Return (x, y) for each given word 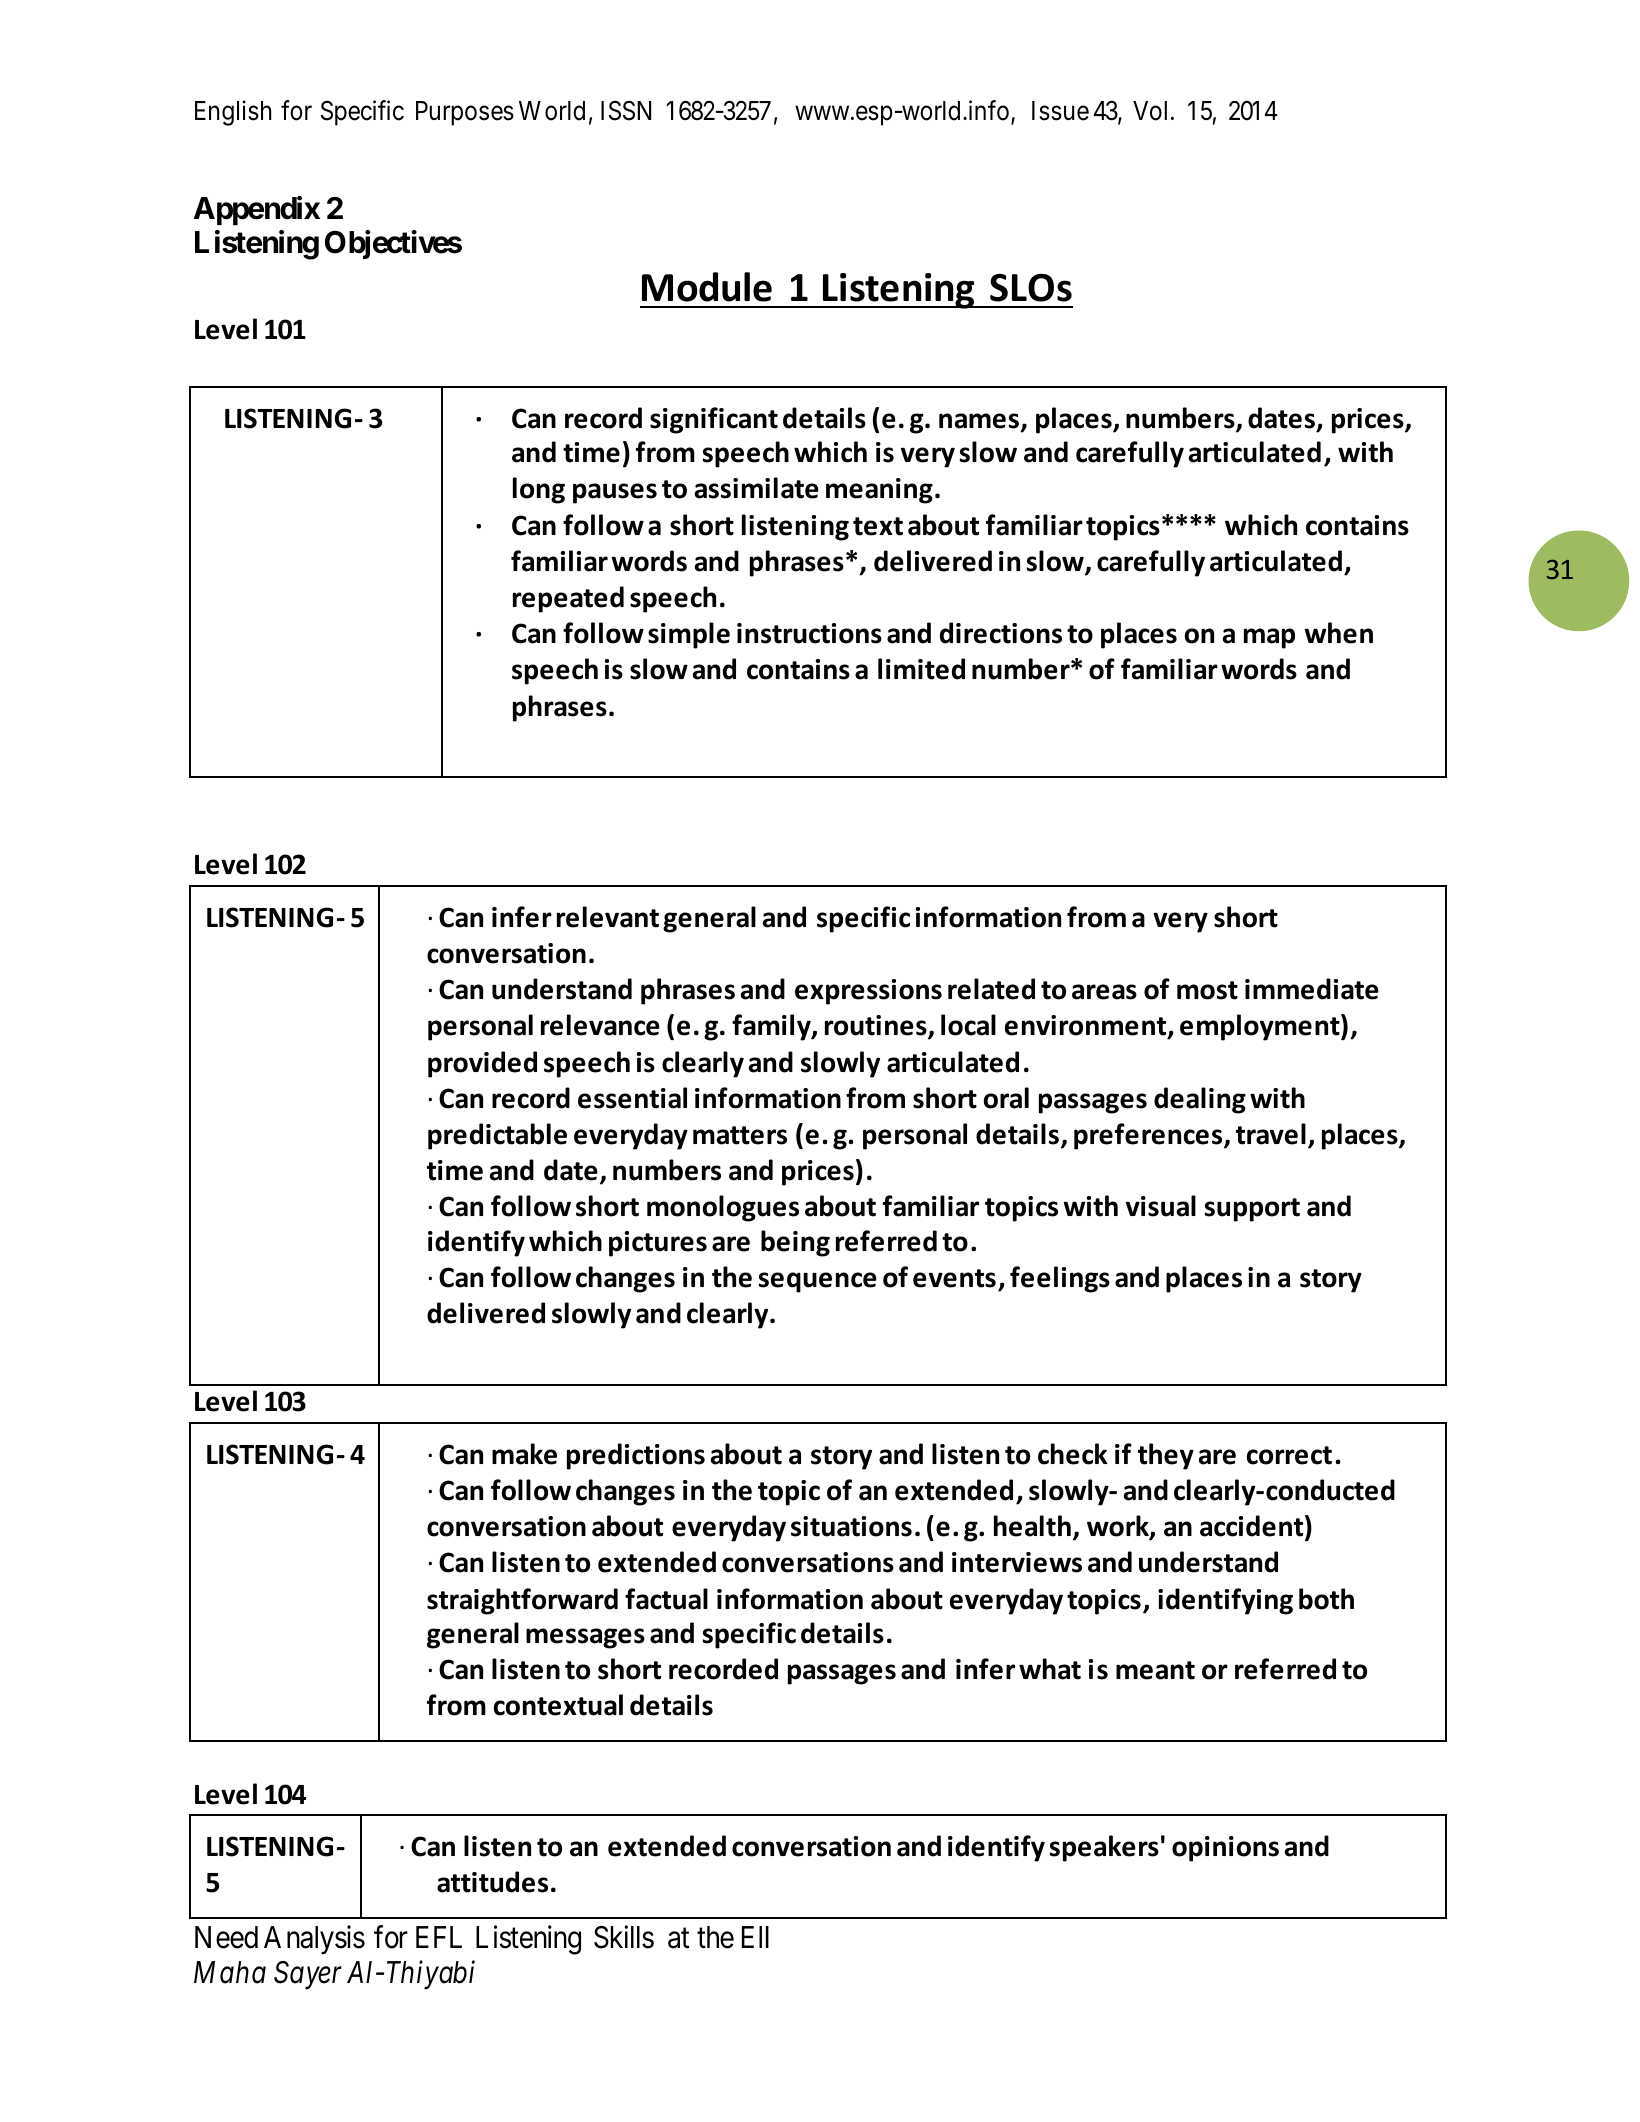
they (1166, 1456)
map (1269, 638)
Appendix (257, 210)
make (524, 1454)
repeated (568, 599)
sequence (818, 1282)
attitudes (492, 1882)
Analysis (314, 1940)
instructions (809, 633)
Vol (1152, 111)
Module (707, 287)
